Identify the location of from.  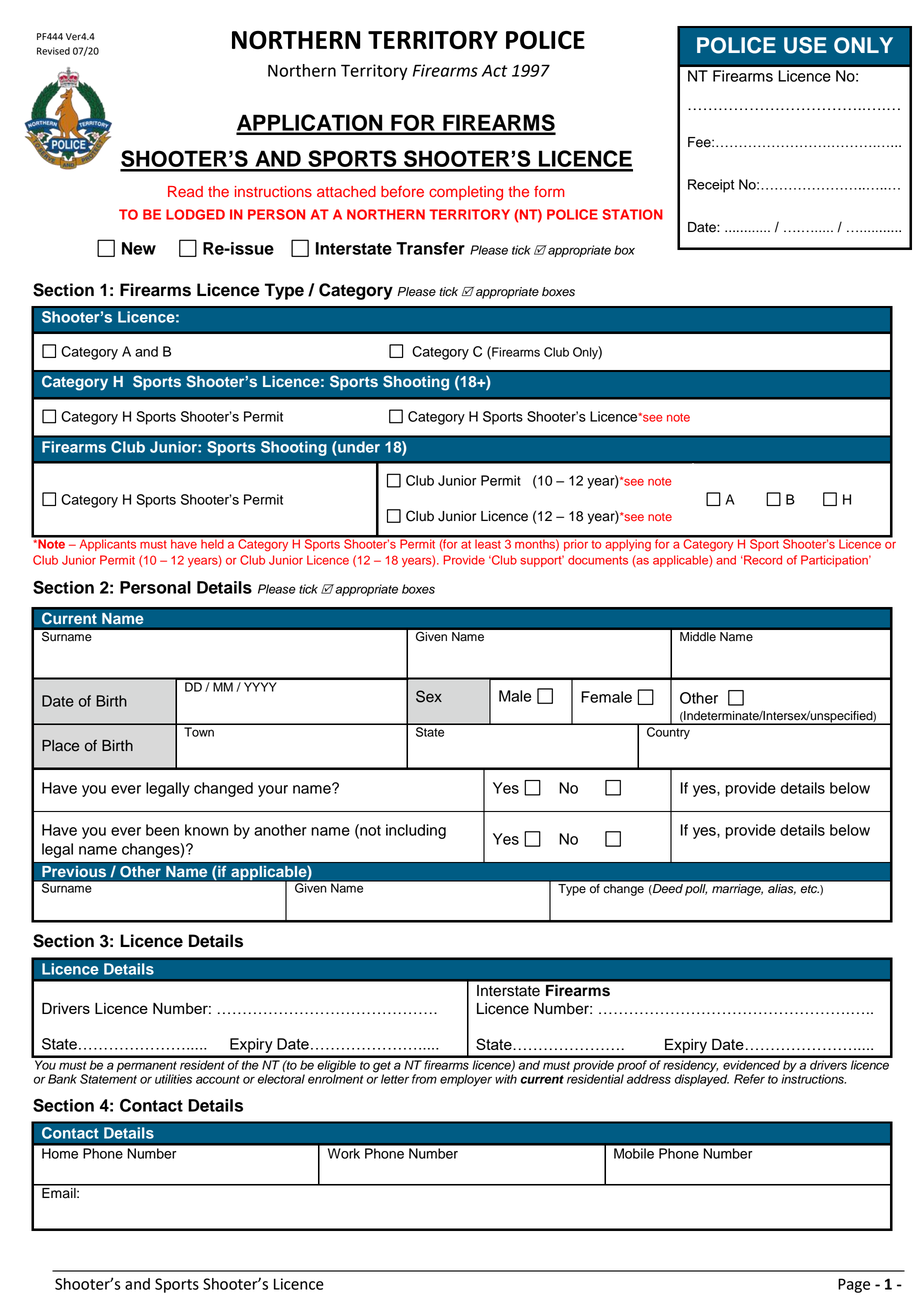
(424, 1079).
